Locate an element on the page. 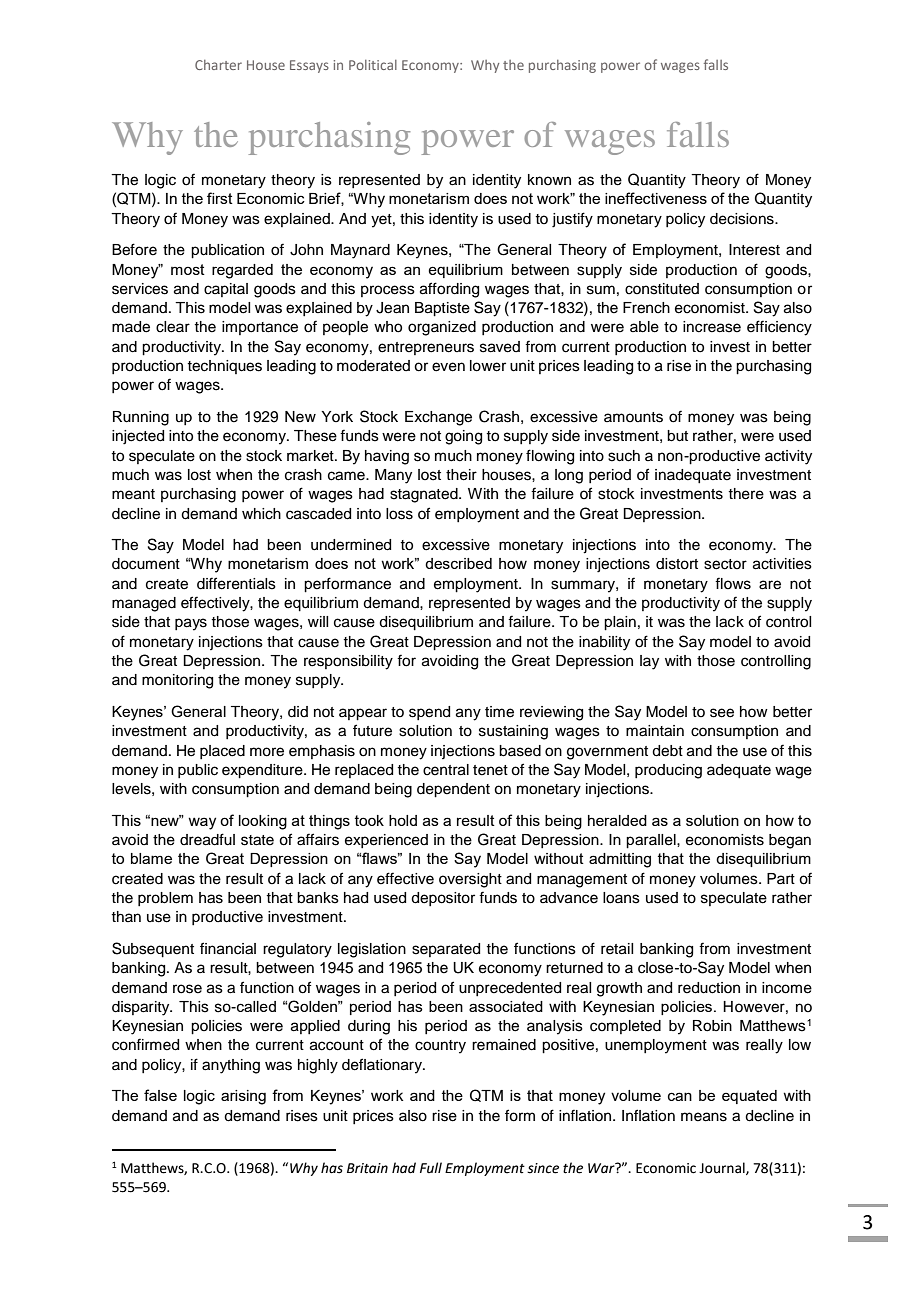 The image size is (924, 1308). decisions is located at coordinates (743, 219).
